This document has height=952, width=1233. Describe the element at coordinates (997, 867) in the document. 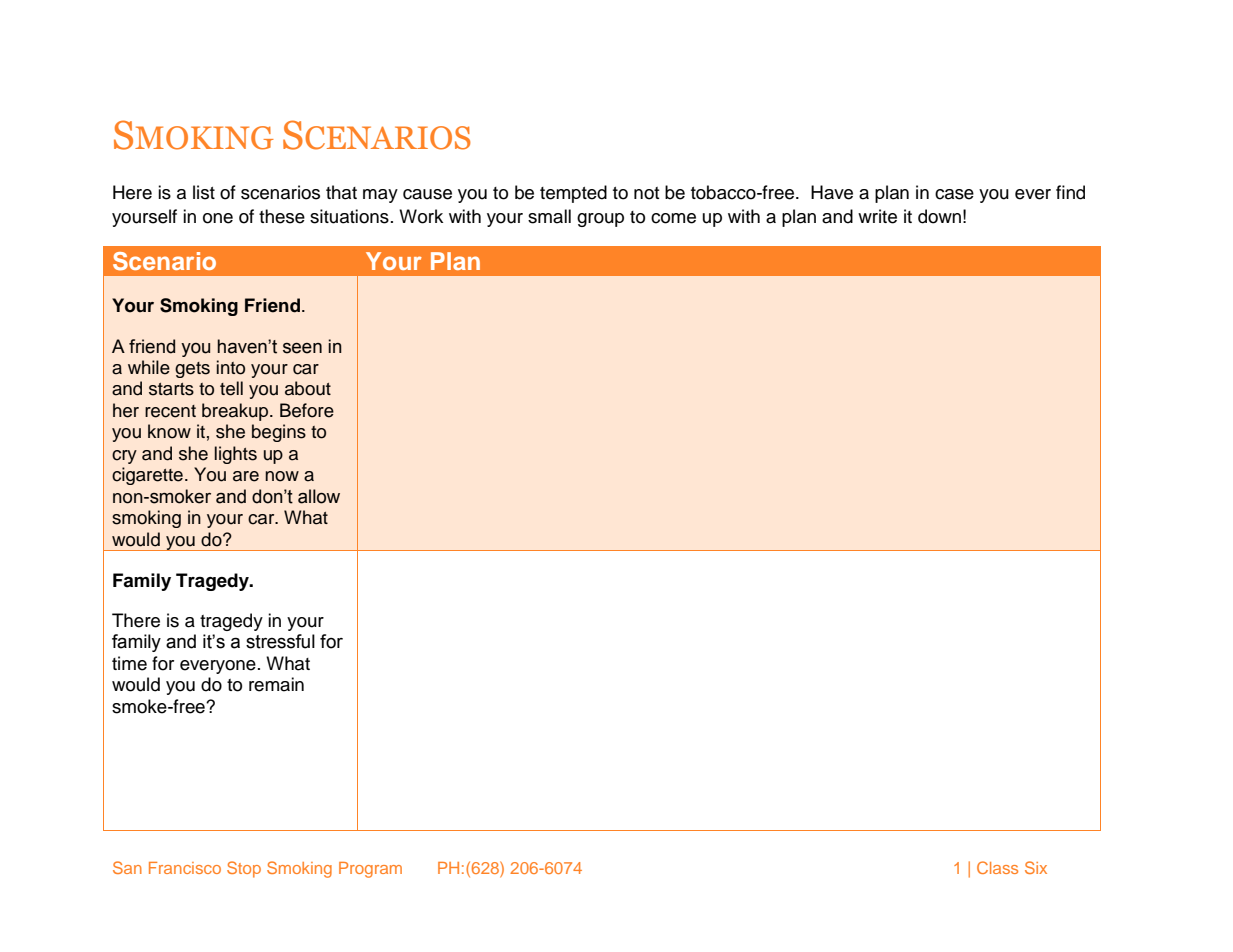

I see `Class` at that location.
